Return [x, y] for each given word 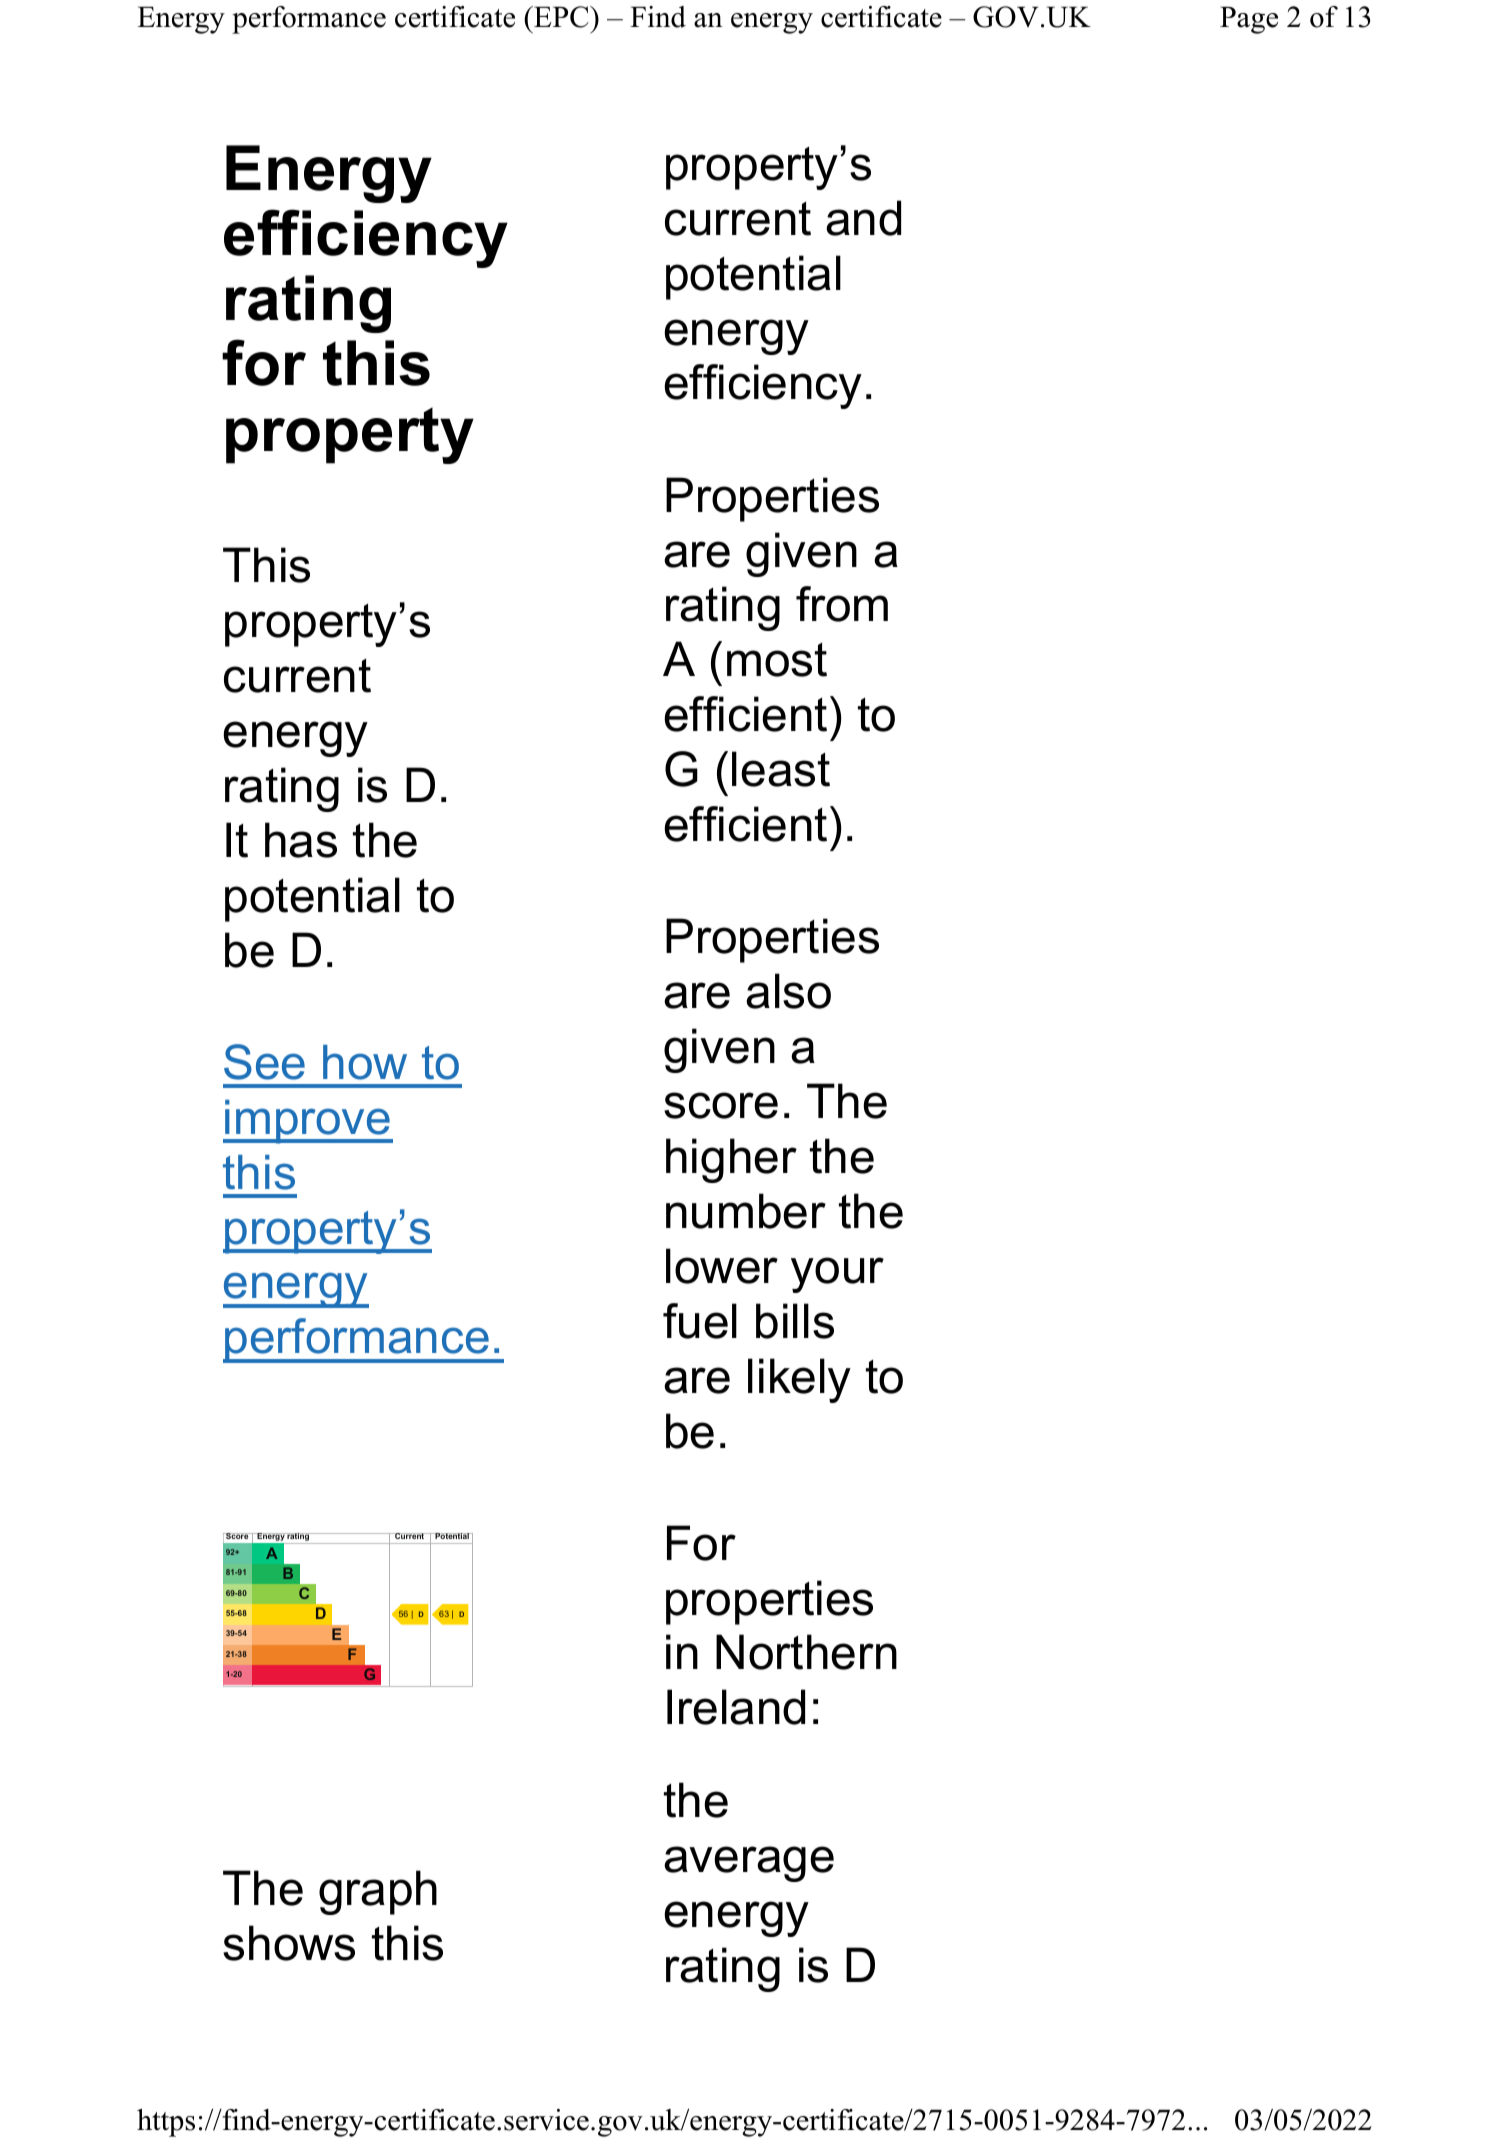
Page [1249, 20]
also [788, 991]
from [842, 604]
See [264, 1062]
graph [378, 1892]
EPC [561, 17]
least [781, 769]
